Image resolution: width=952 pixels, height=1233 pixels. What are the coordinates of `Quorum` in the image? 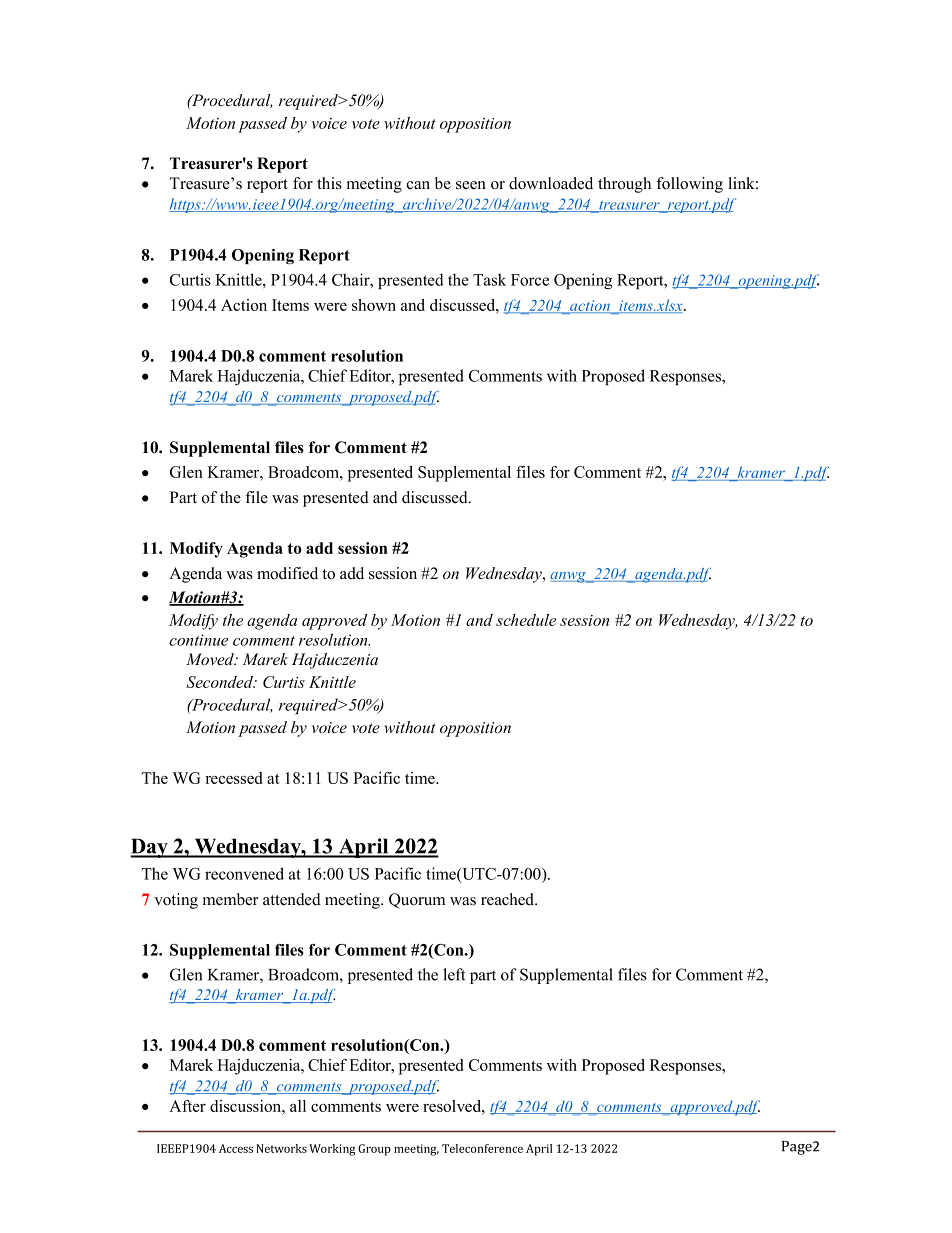 It's located at (417, 901).
